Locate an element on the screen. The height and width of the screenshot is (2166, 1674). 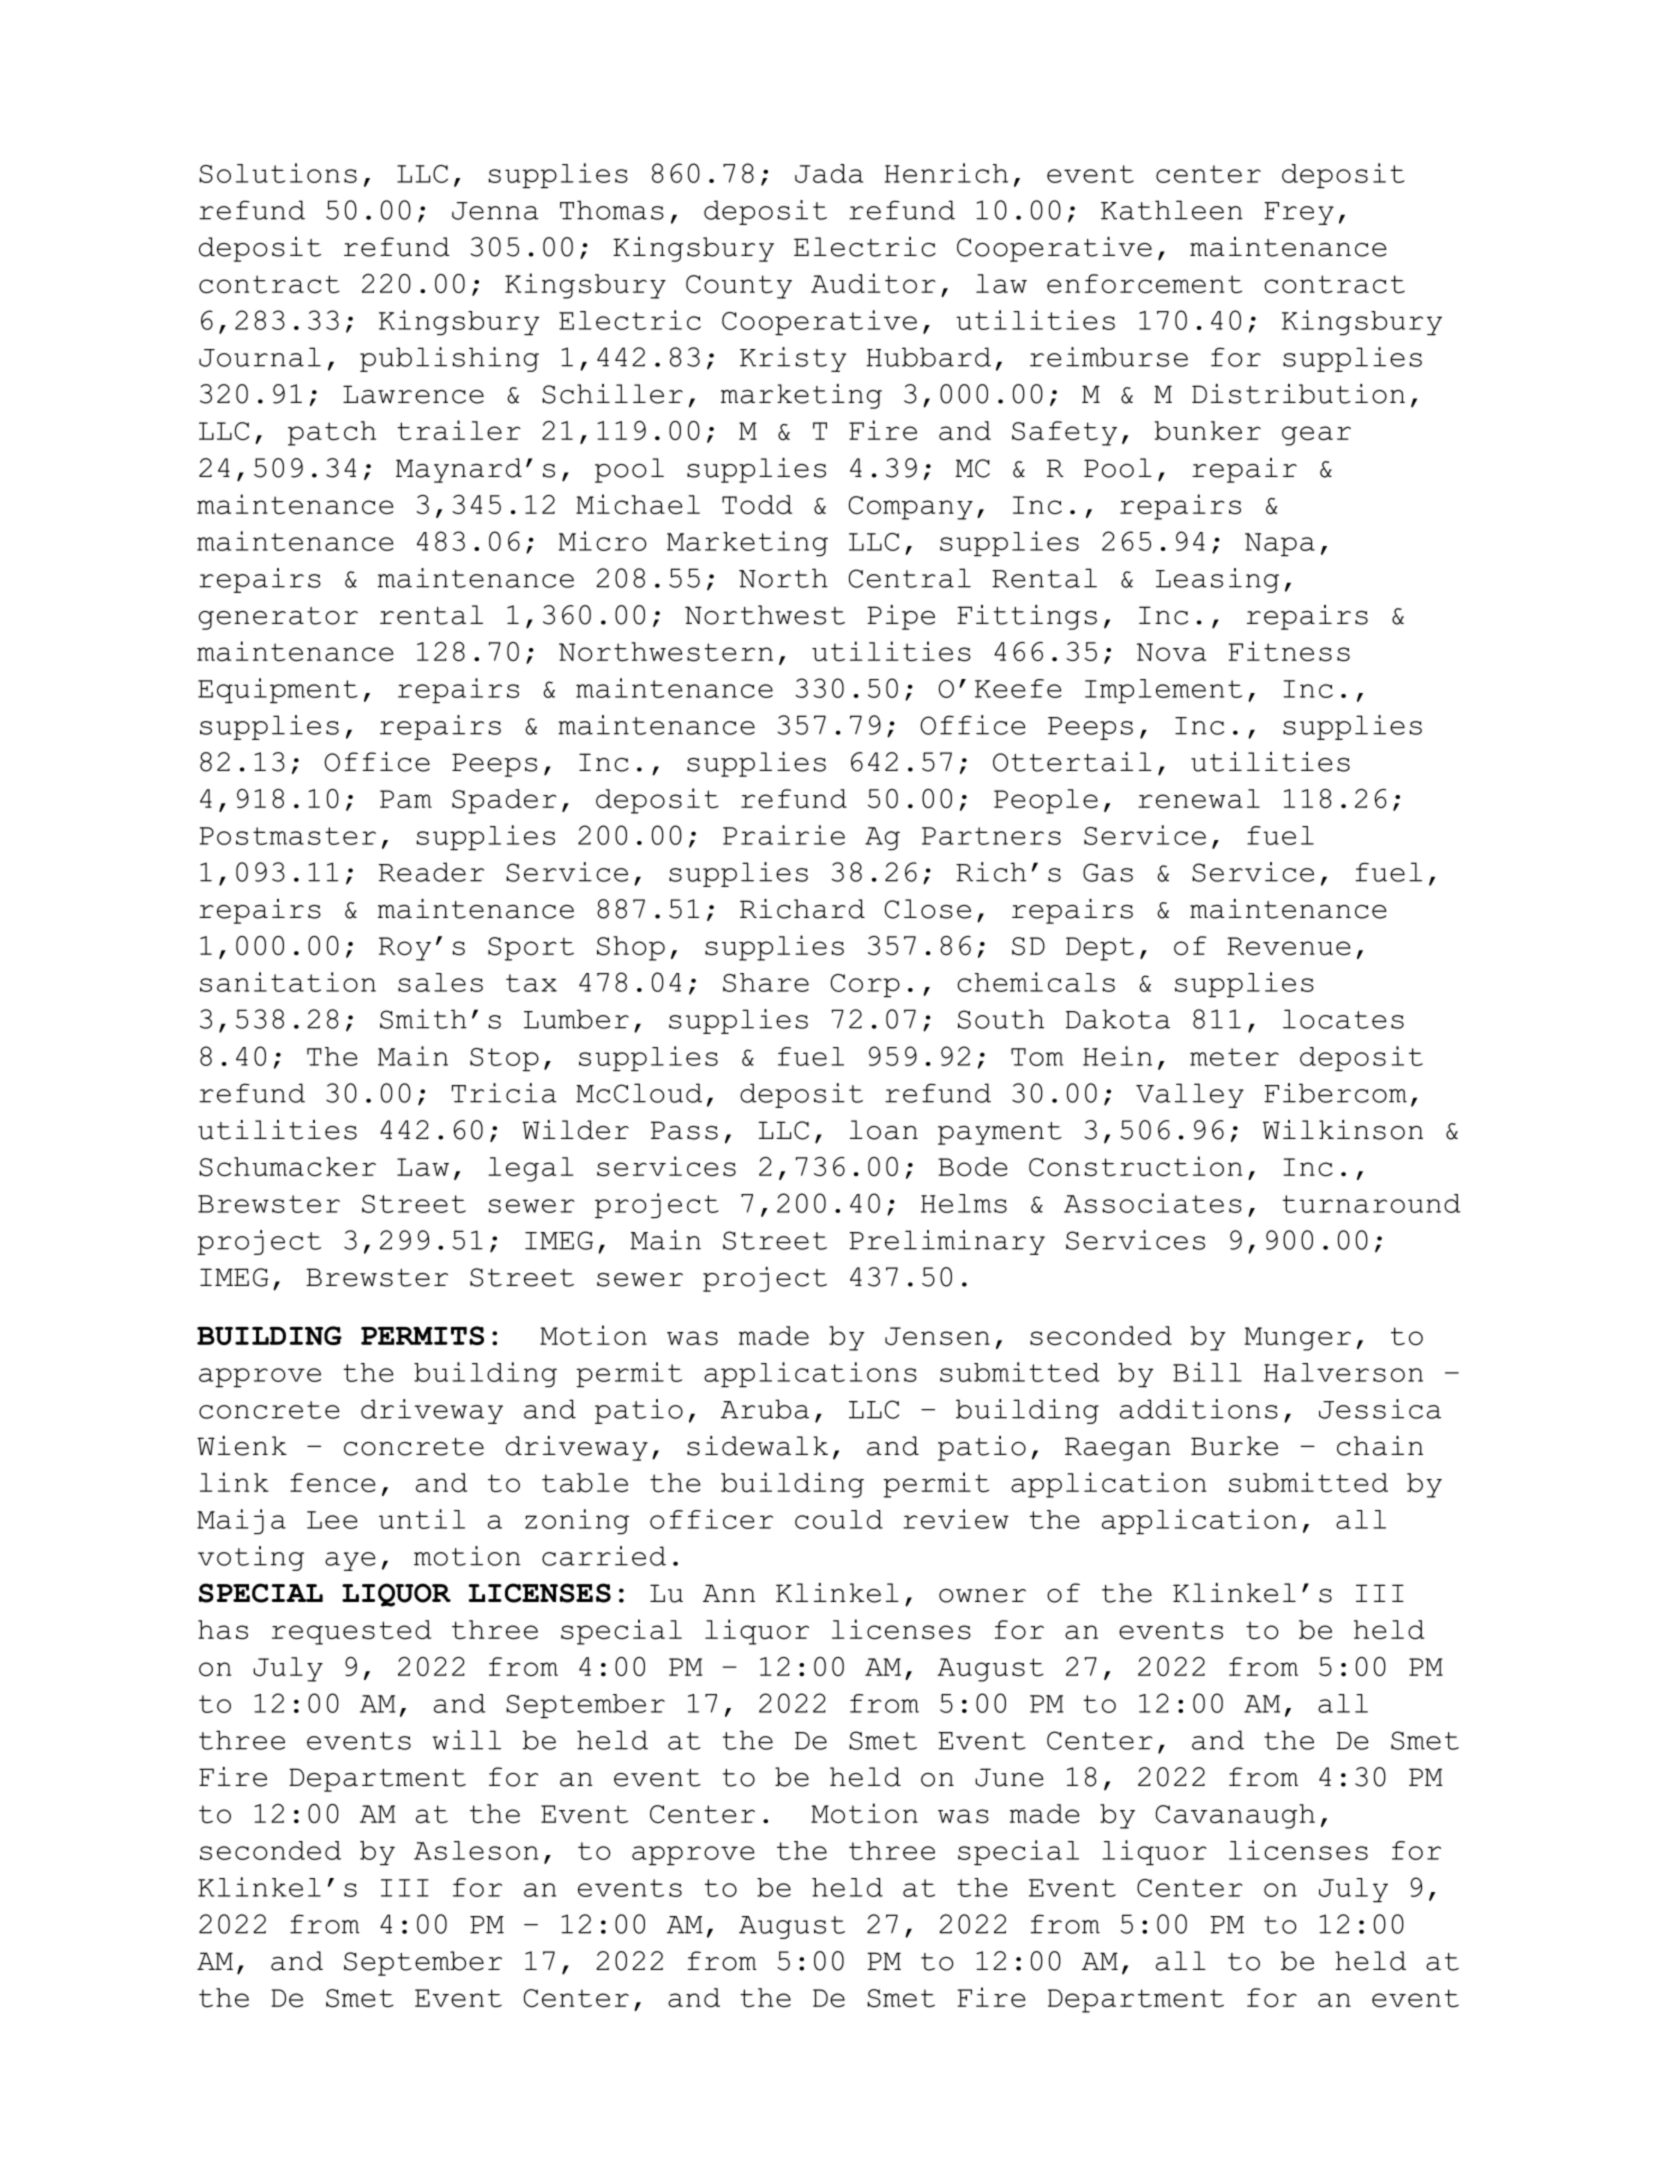
Frey is located at coordinates (1299, 213).
